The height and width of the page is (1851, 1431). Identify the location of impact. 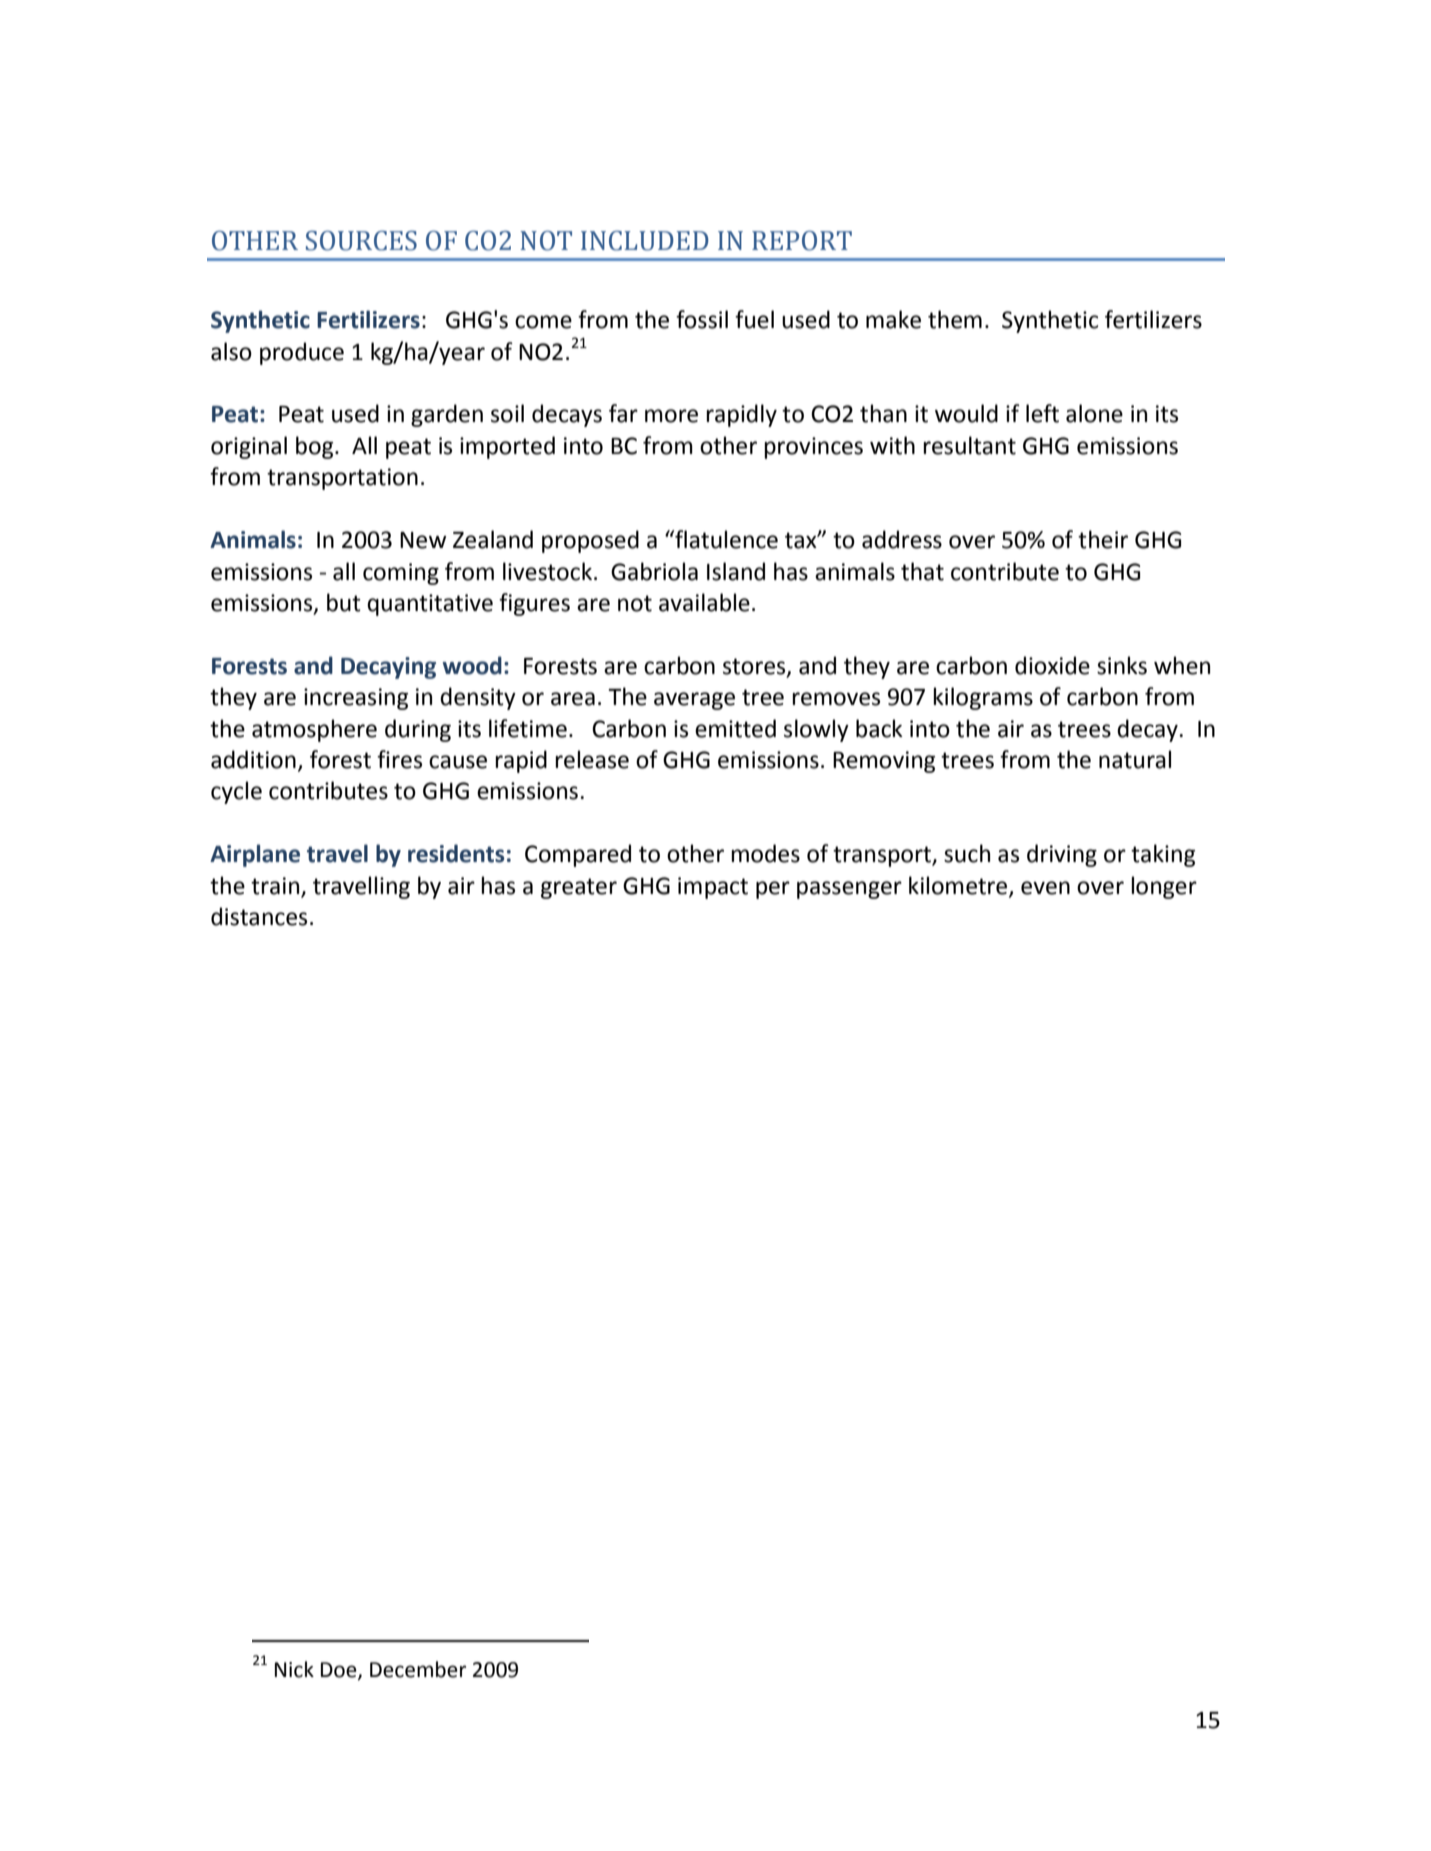
(713, 888).
